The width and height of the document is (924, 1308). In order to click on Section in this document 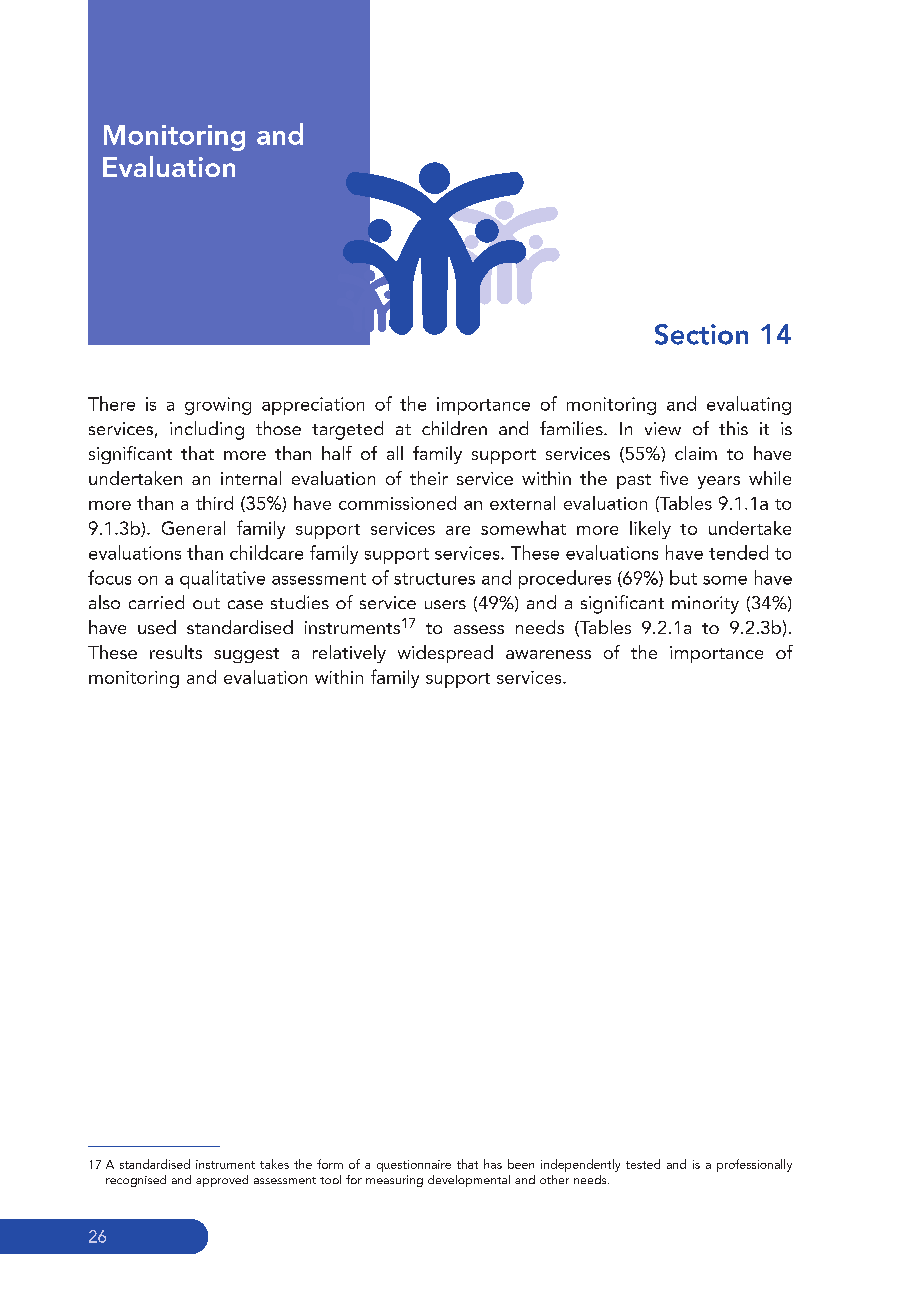, I will do `click(701, 334)`.
